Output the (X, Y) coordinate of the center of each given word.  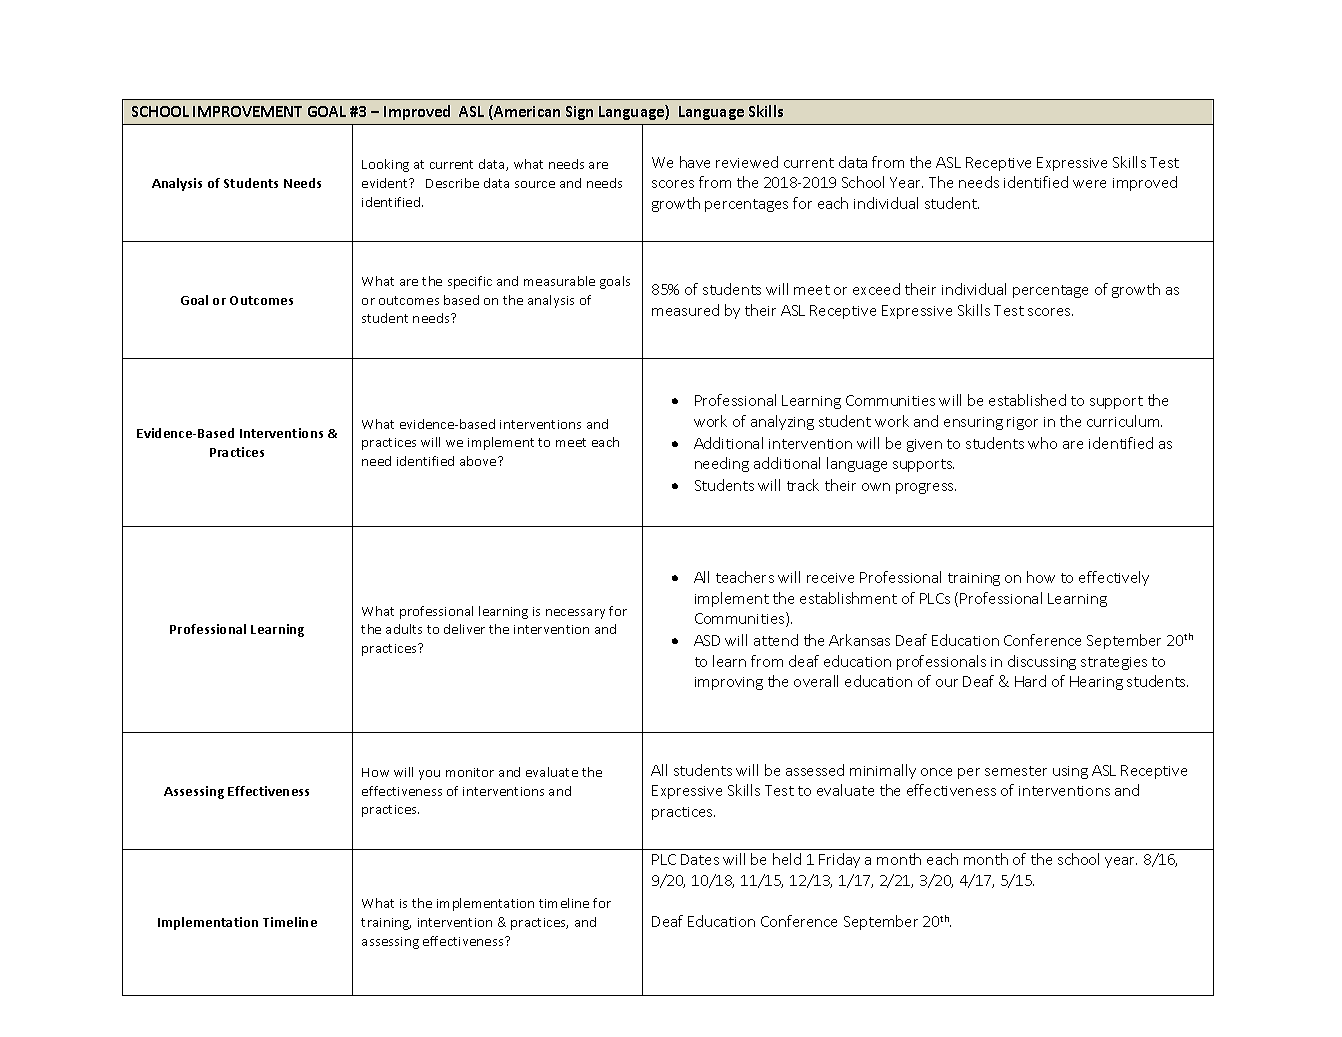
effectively (1114, 578)
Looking (385, 165)
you (429, 775)
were (1089, 184)
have (695, 162)
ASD (707, 640)
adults (404, 629)
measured (685, 310)
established (1027, 400)
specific (470, 282)
